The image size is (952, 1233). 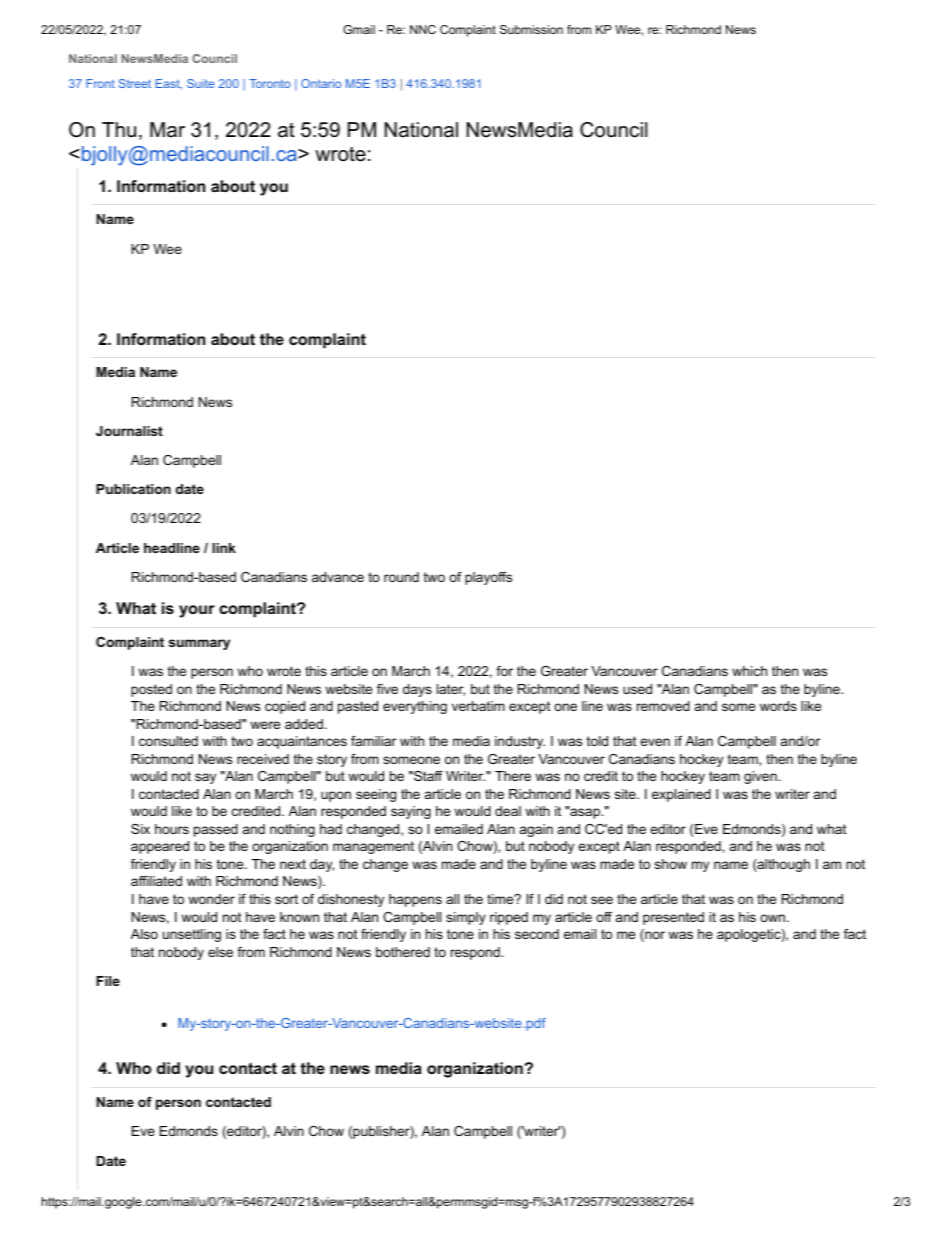 I want to click on Thu, so click(x=119, y=130).
